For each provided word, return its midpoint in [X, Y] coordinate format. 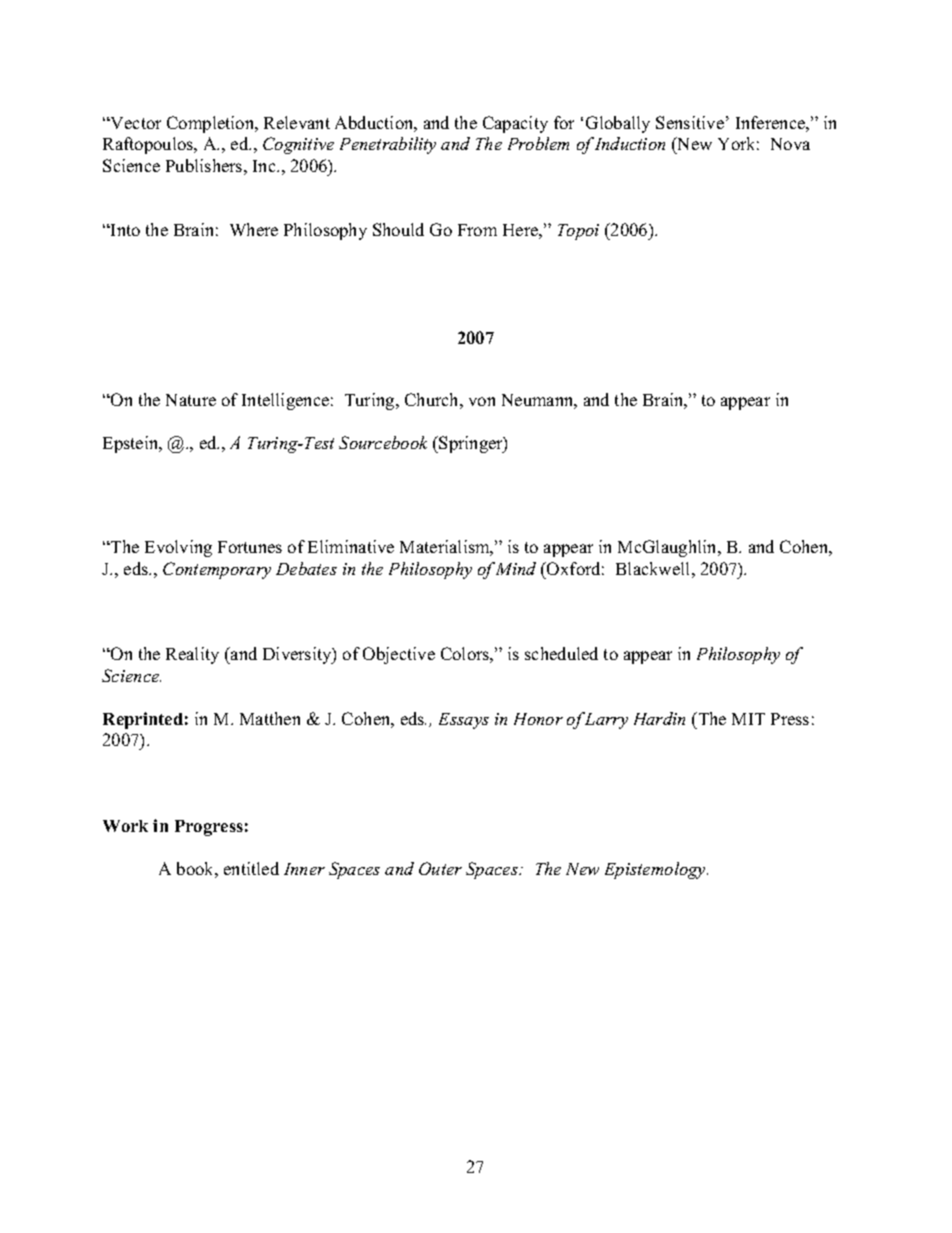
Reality [192, 655]
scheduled [561, 653]
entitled [251, 868]
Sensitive [690, 122]
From [477, 230]
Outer [440, 868]
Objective [399, 655]
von [482, 401]
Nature [191, 400]
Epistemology [656, 870]
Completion [212, 124]
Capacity [515, 124]
